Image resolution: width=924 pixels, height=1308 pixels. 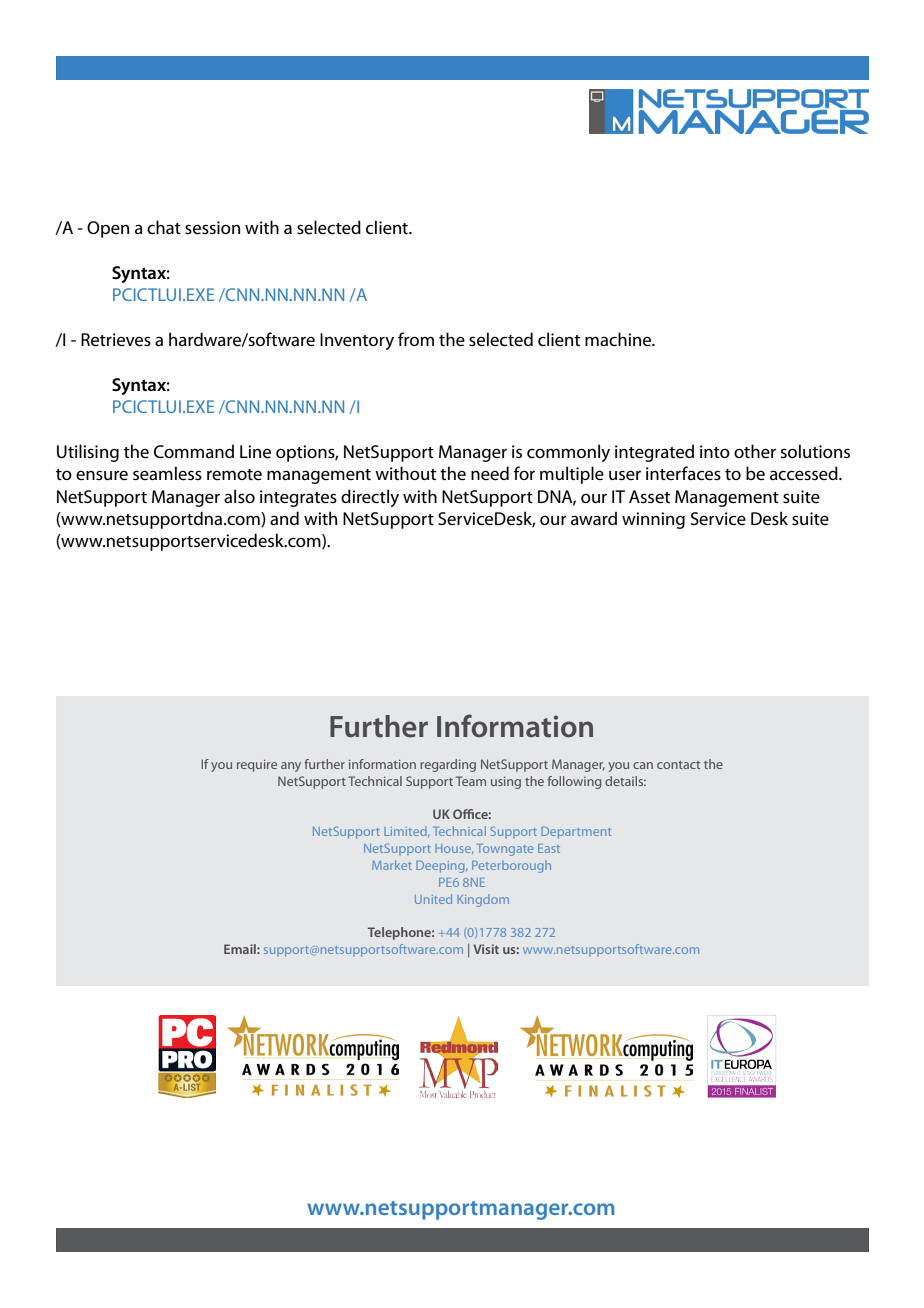 I want to click on require, so click(x=257, y=766).
